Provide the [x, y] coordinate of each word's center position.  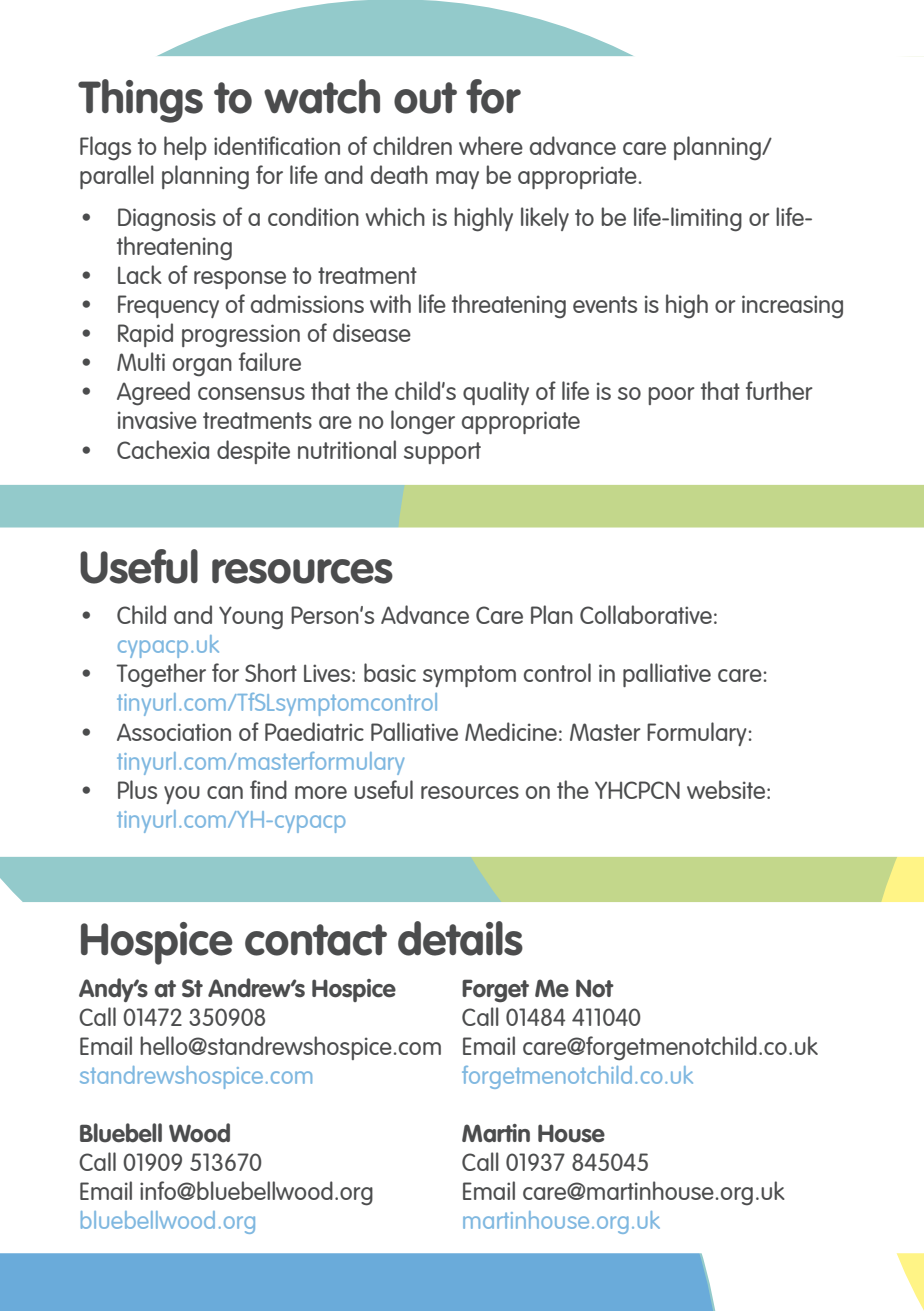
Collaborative [646, 614]
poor [672, 396]
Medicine [511, 731]
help [185, 148]
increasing [792, 307]
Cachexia [163, 449]
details [460, 938]
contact [316, 940]
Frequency [168, 306]
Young [251, 618]
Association [174, 732]
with [390, 303]
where [491, 145]
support [442, 453]
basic [390, 672]
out [425, 98]
